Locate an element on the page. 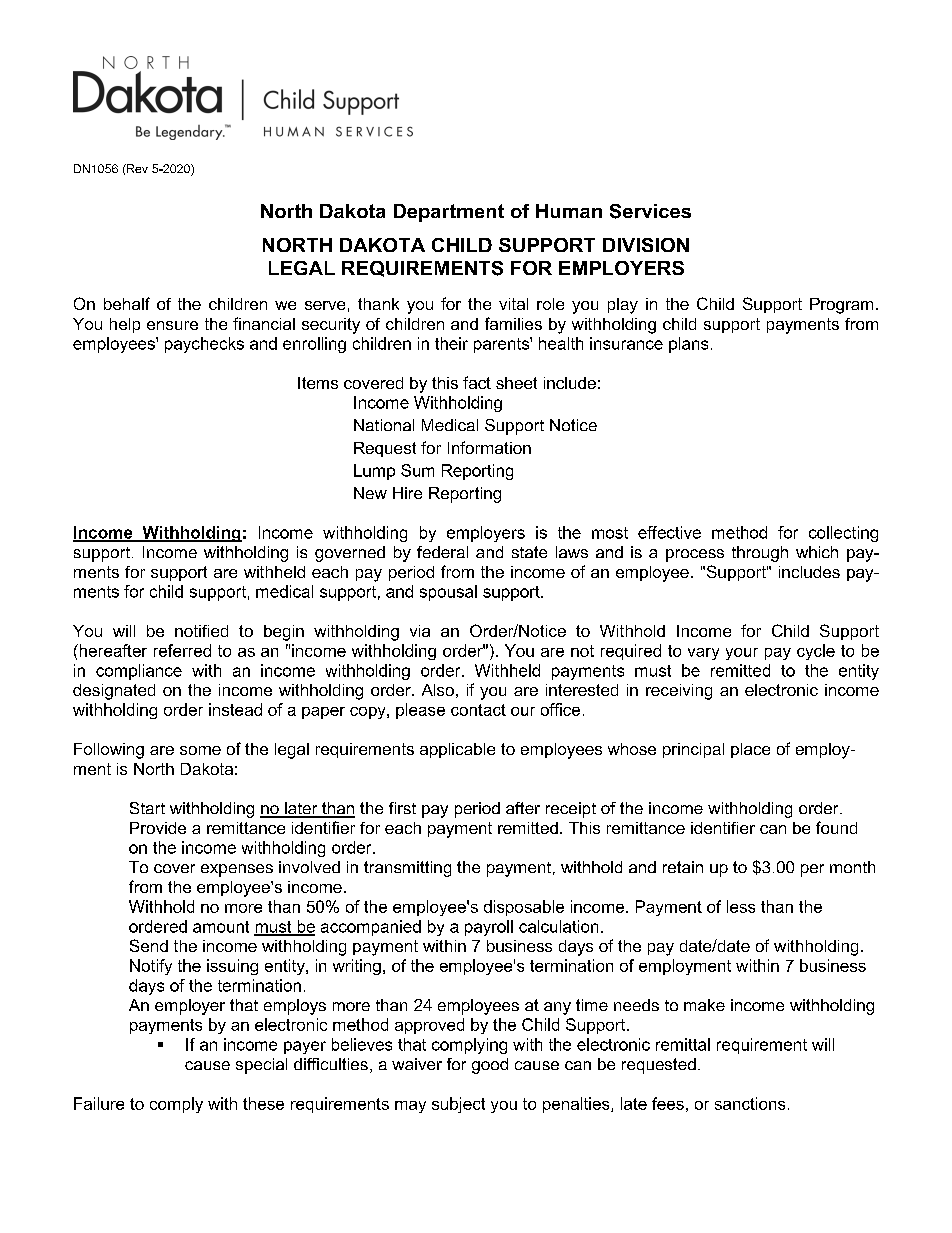  Human is located at coordinates (569, 211).
